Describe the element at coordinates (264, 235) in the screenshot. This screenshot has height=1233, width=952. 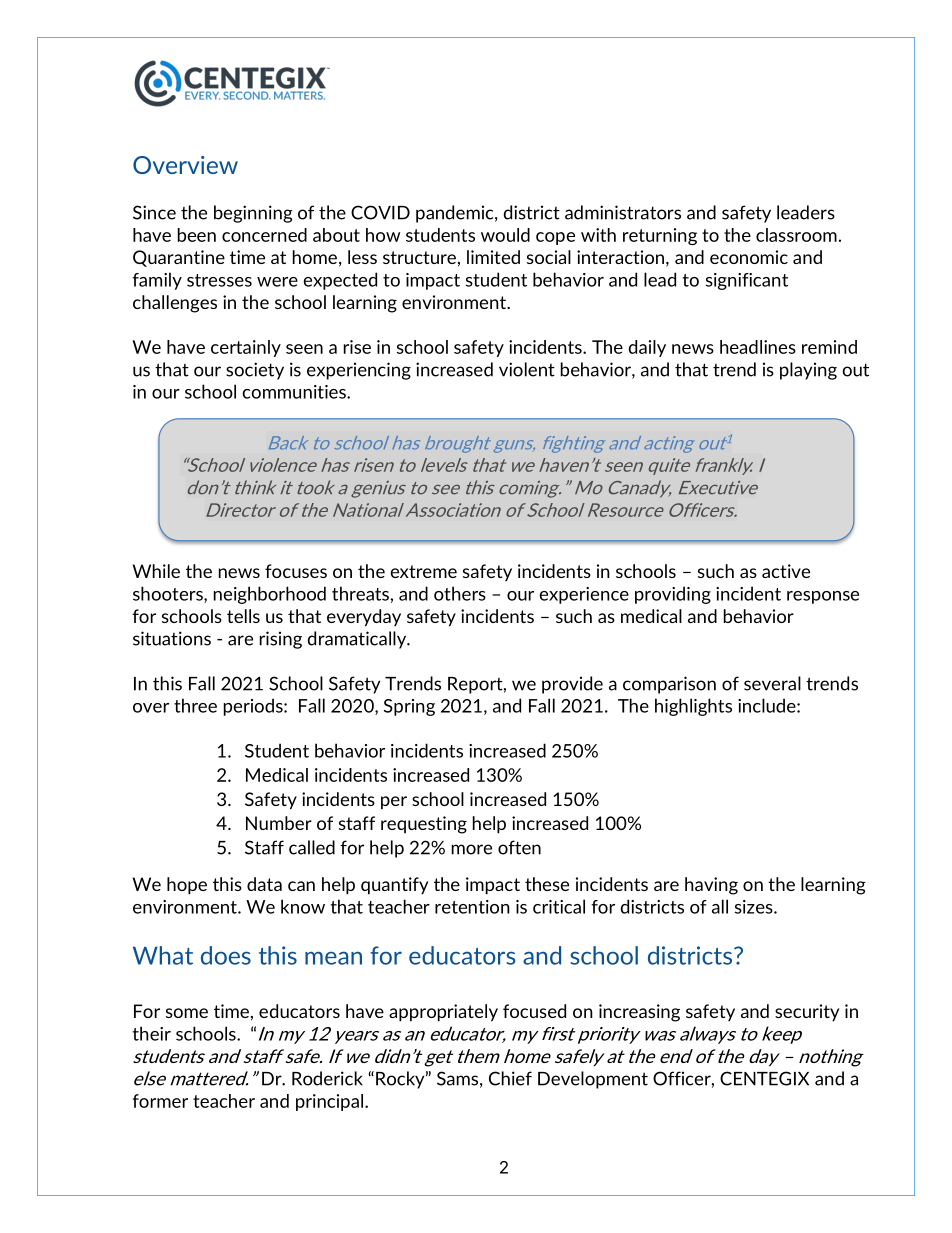
I see `concerned` at that location.
